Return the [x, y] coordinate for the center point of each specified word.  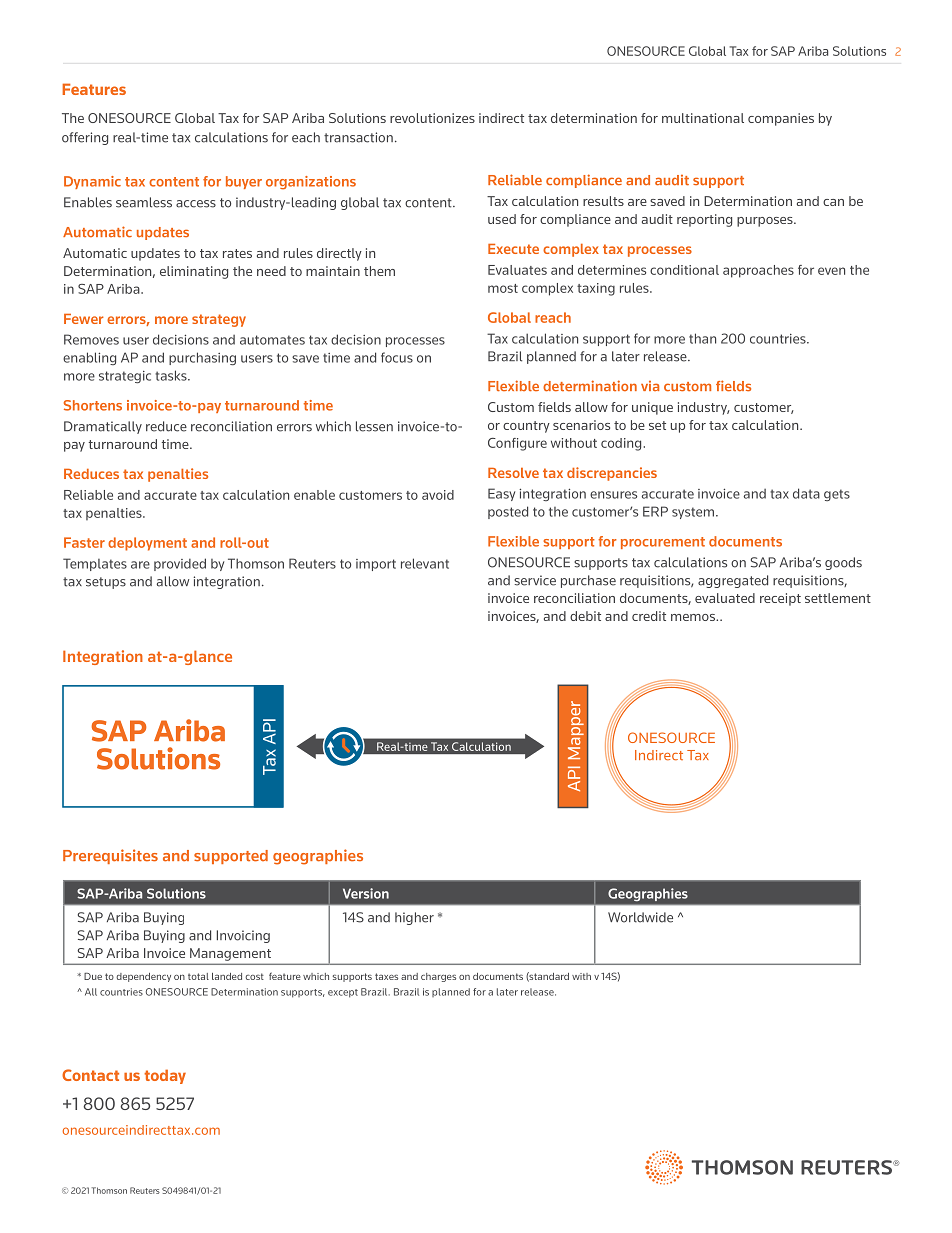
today [165, 1076]
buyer [244, 182]
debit [585, 616]
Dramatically [103, 427]
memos [694, 617]
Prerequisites [110, 856]
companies [781, 119]
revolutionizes [432, 118]
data [806, 493]
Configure [517, 444]
